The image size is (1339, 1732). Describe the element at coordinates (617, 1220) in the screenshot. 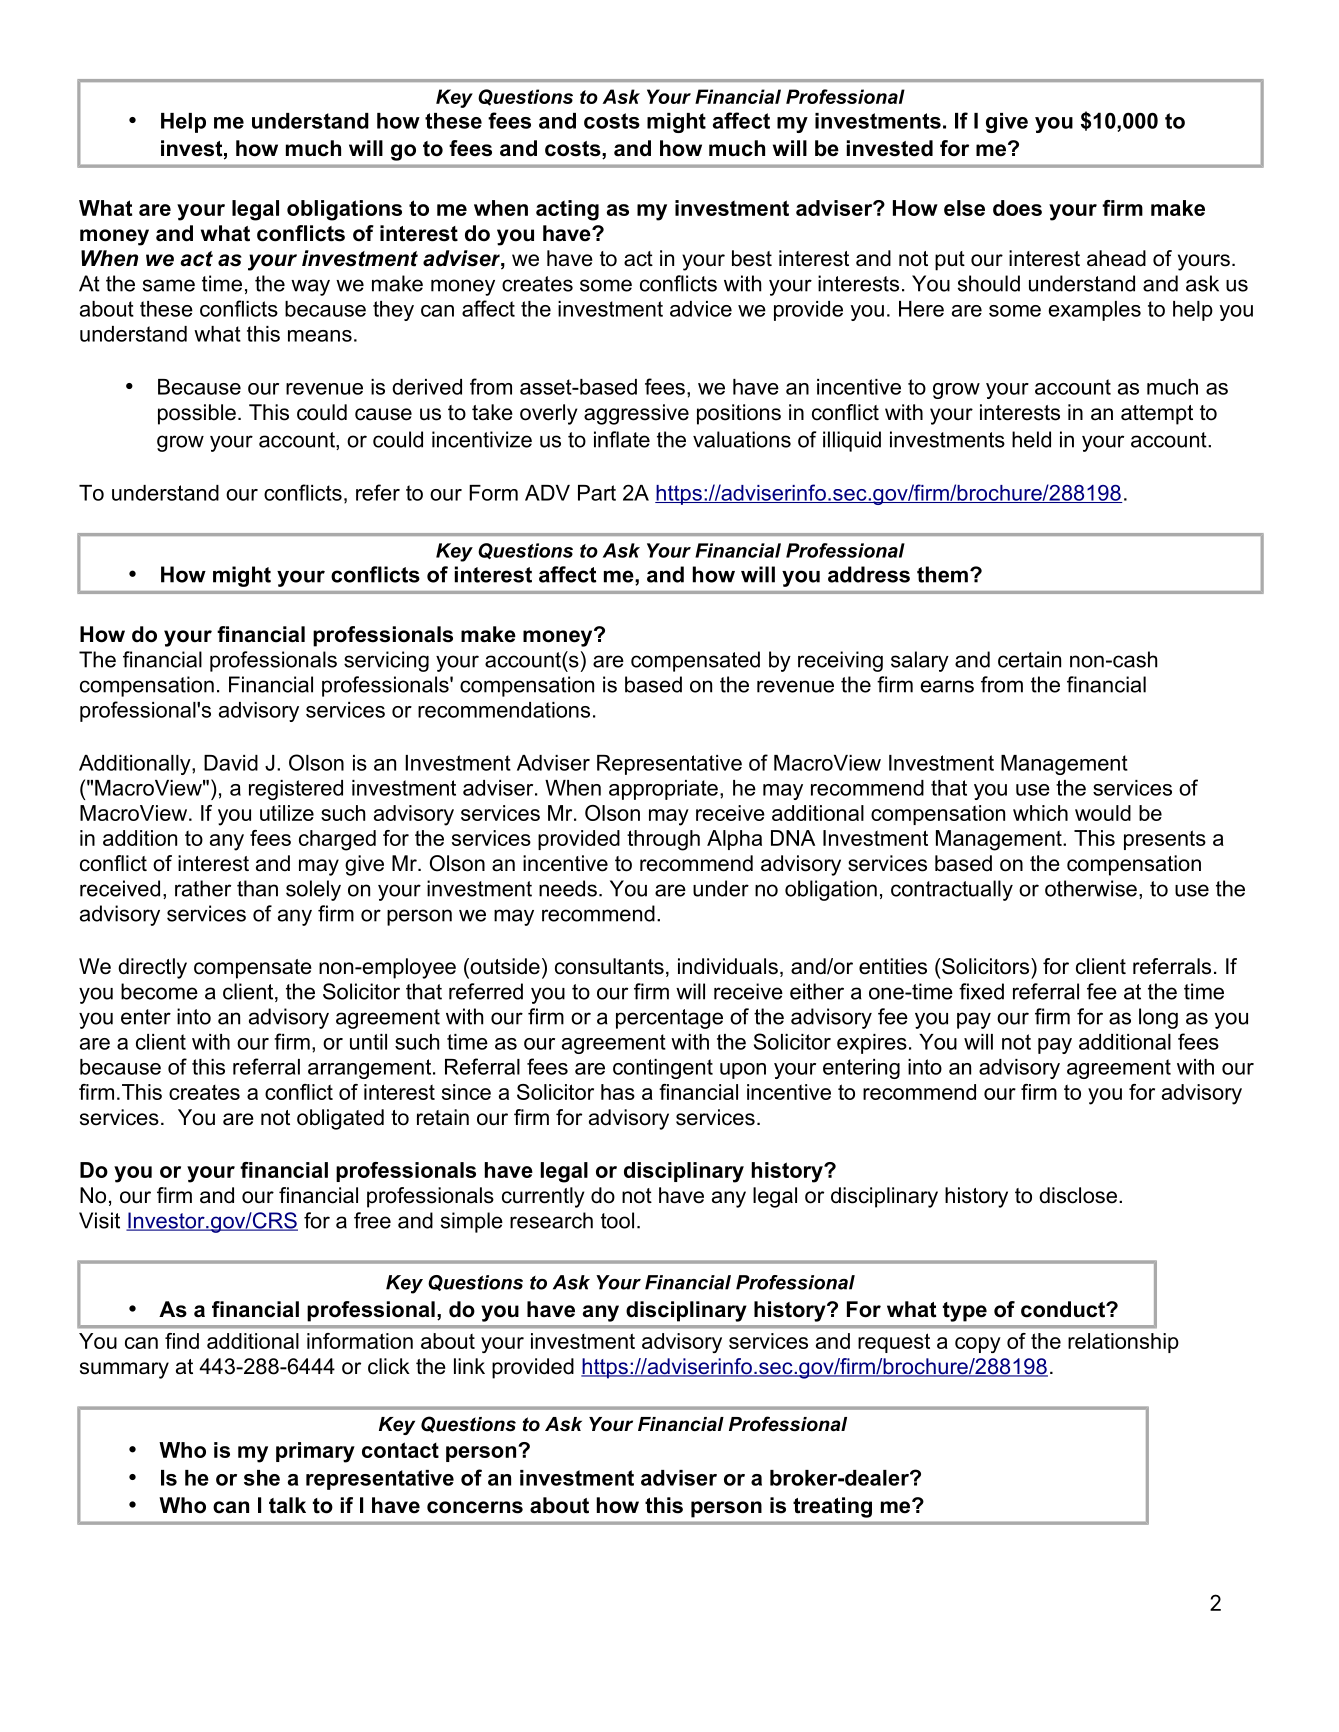

I see `tool` at that location.
